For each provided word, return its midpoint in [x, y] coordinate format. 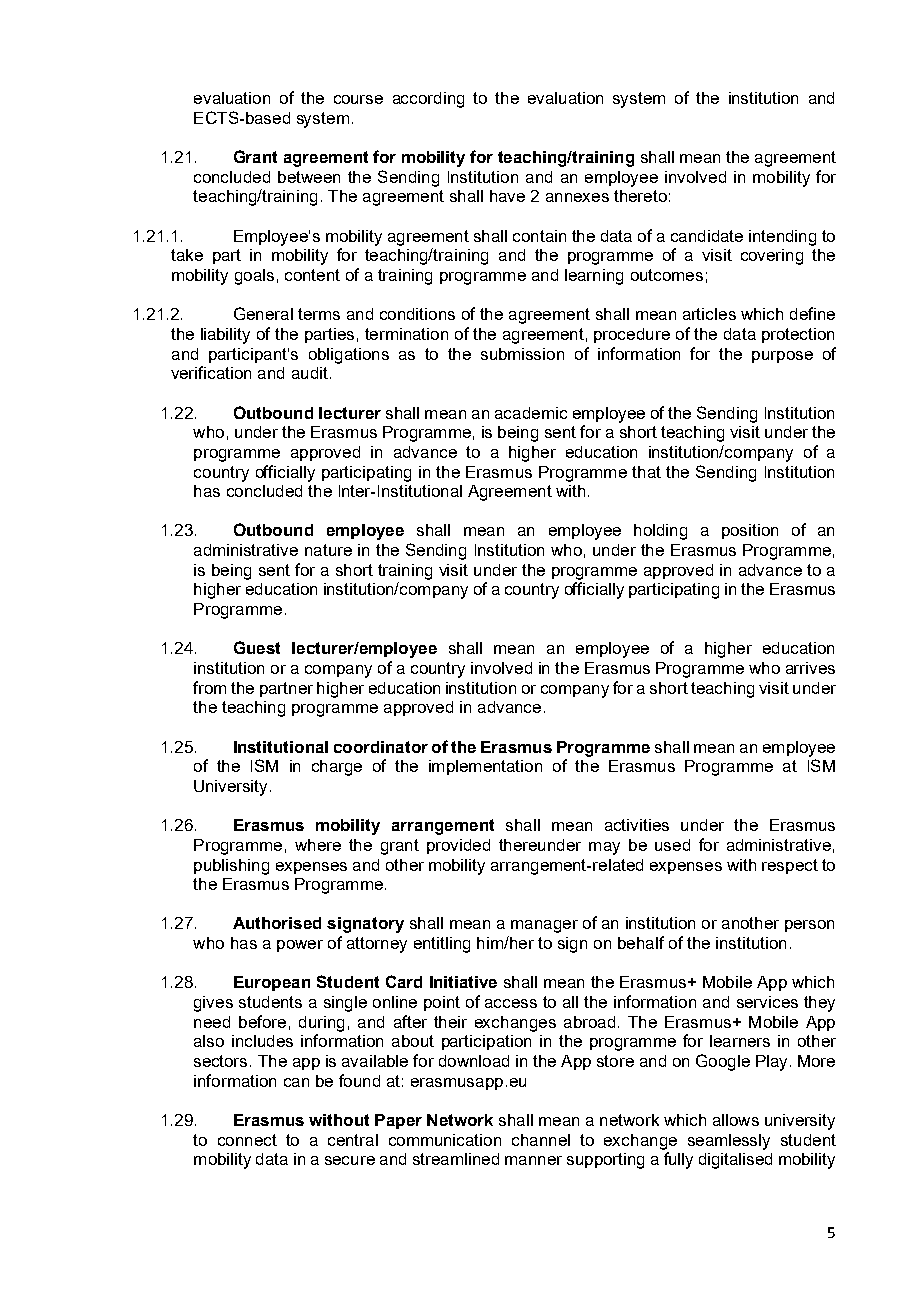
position [750, 531]
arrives [810, 668]
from [209, 687]
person [809, 926]
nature [328, 550]
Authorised [277, 923]
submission [522, 354]
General [263, 313]
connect [247, 1140]
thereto [640, 196]
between [309, 177]
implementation [485, 767]
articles [709, 314]
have [507, 196]
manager [544, 926]
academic [531, 413]
